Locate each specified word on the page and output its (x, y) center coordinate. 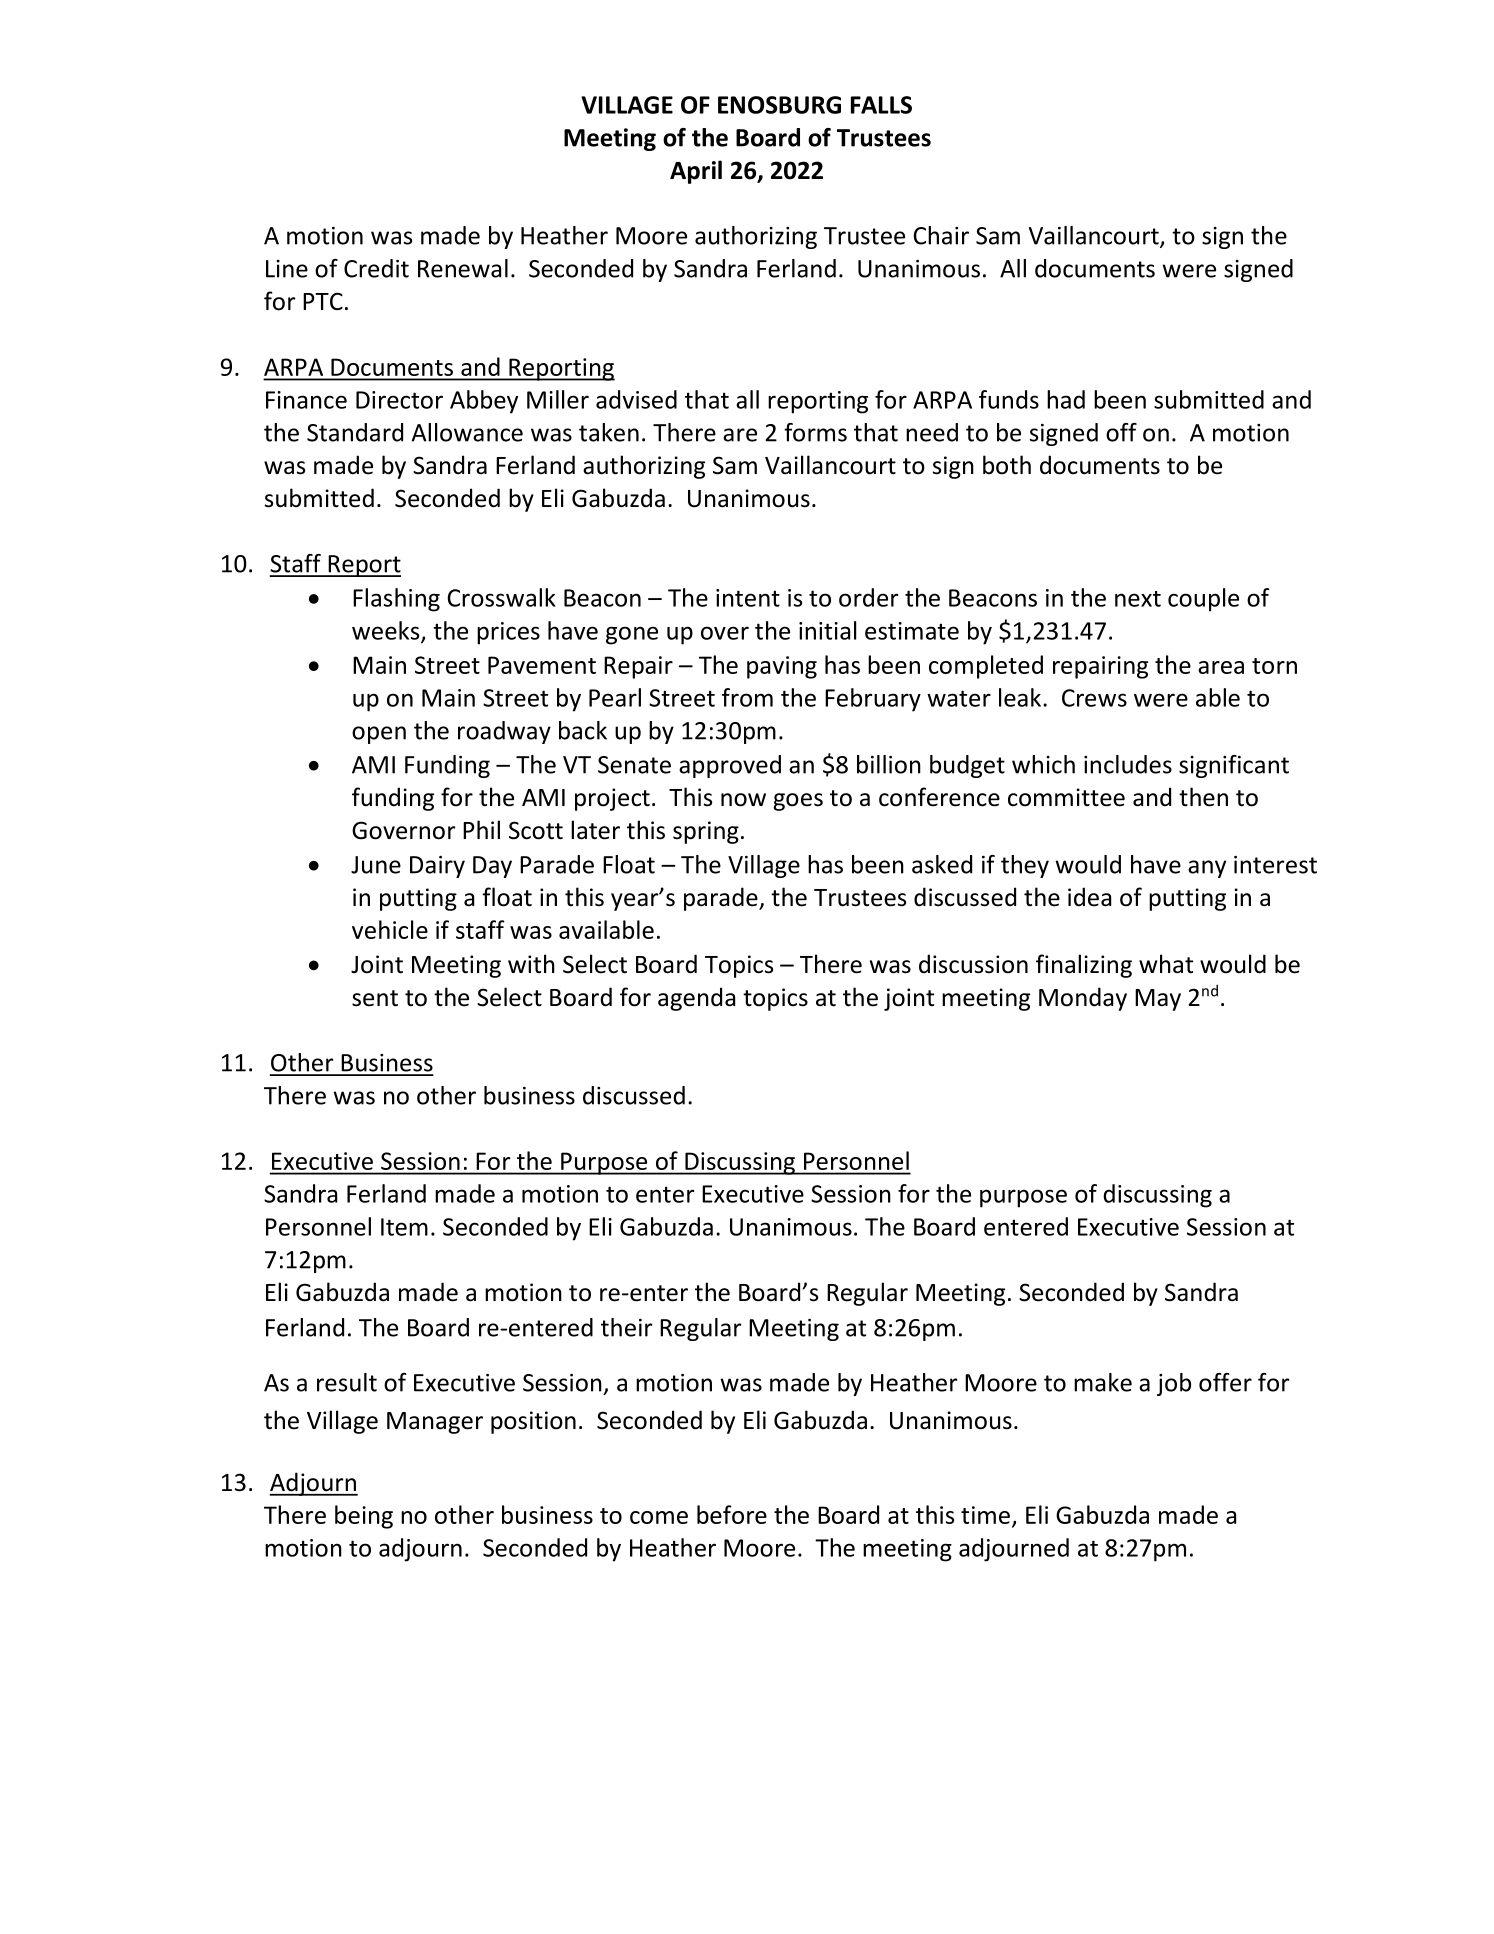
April (696, 172)
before (732, 1514)
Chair (941, 235)
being (364, 1517)
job (1174, 1384)
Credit (376, 268)
